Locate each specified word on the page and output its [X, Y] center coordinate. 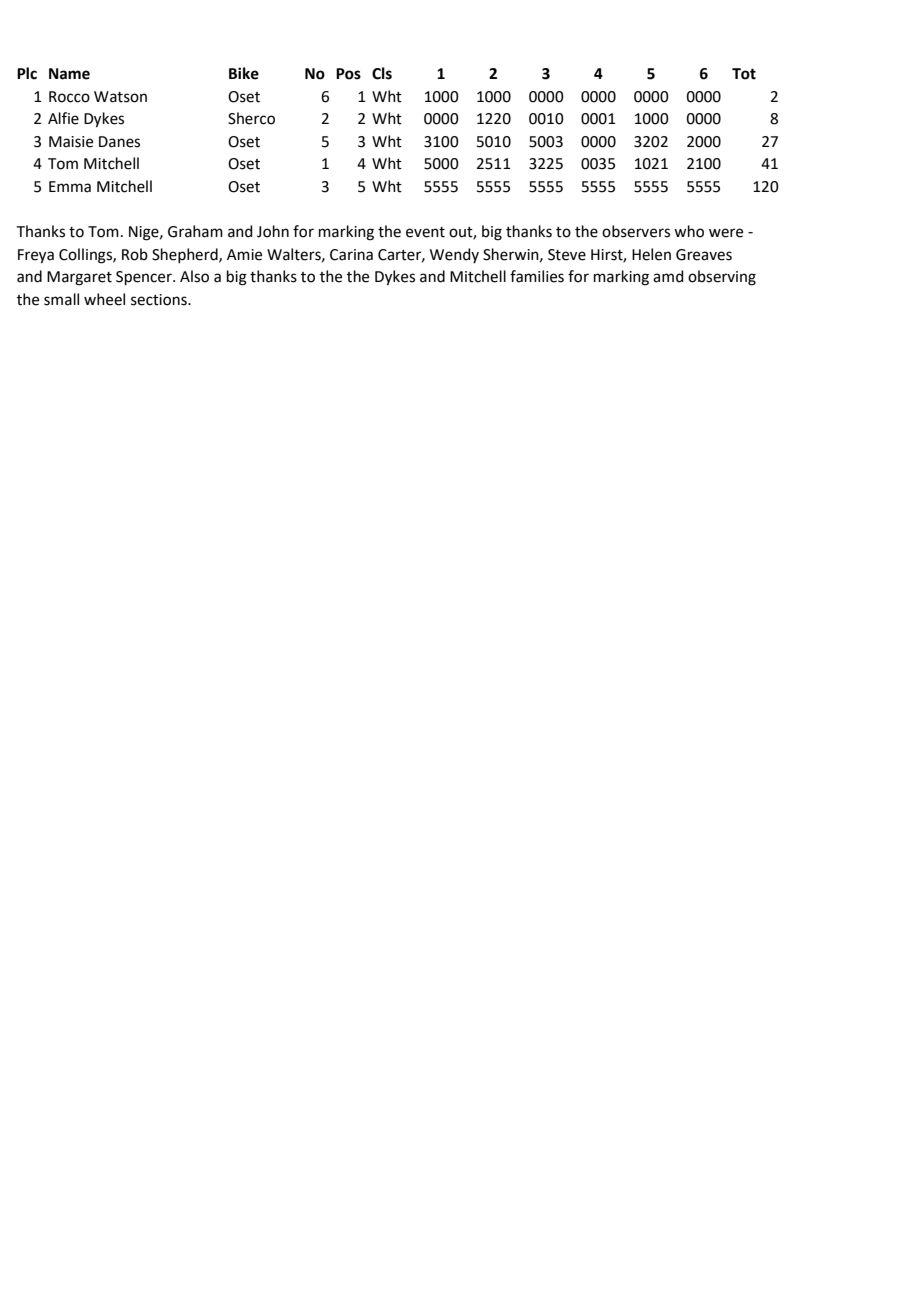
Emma [70, 187]
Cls [382, 73]
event [425, 232]
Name [69, 74]
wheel [104, 299]
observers [636, 231]
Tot [744, 74]
